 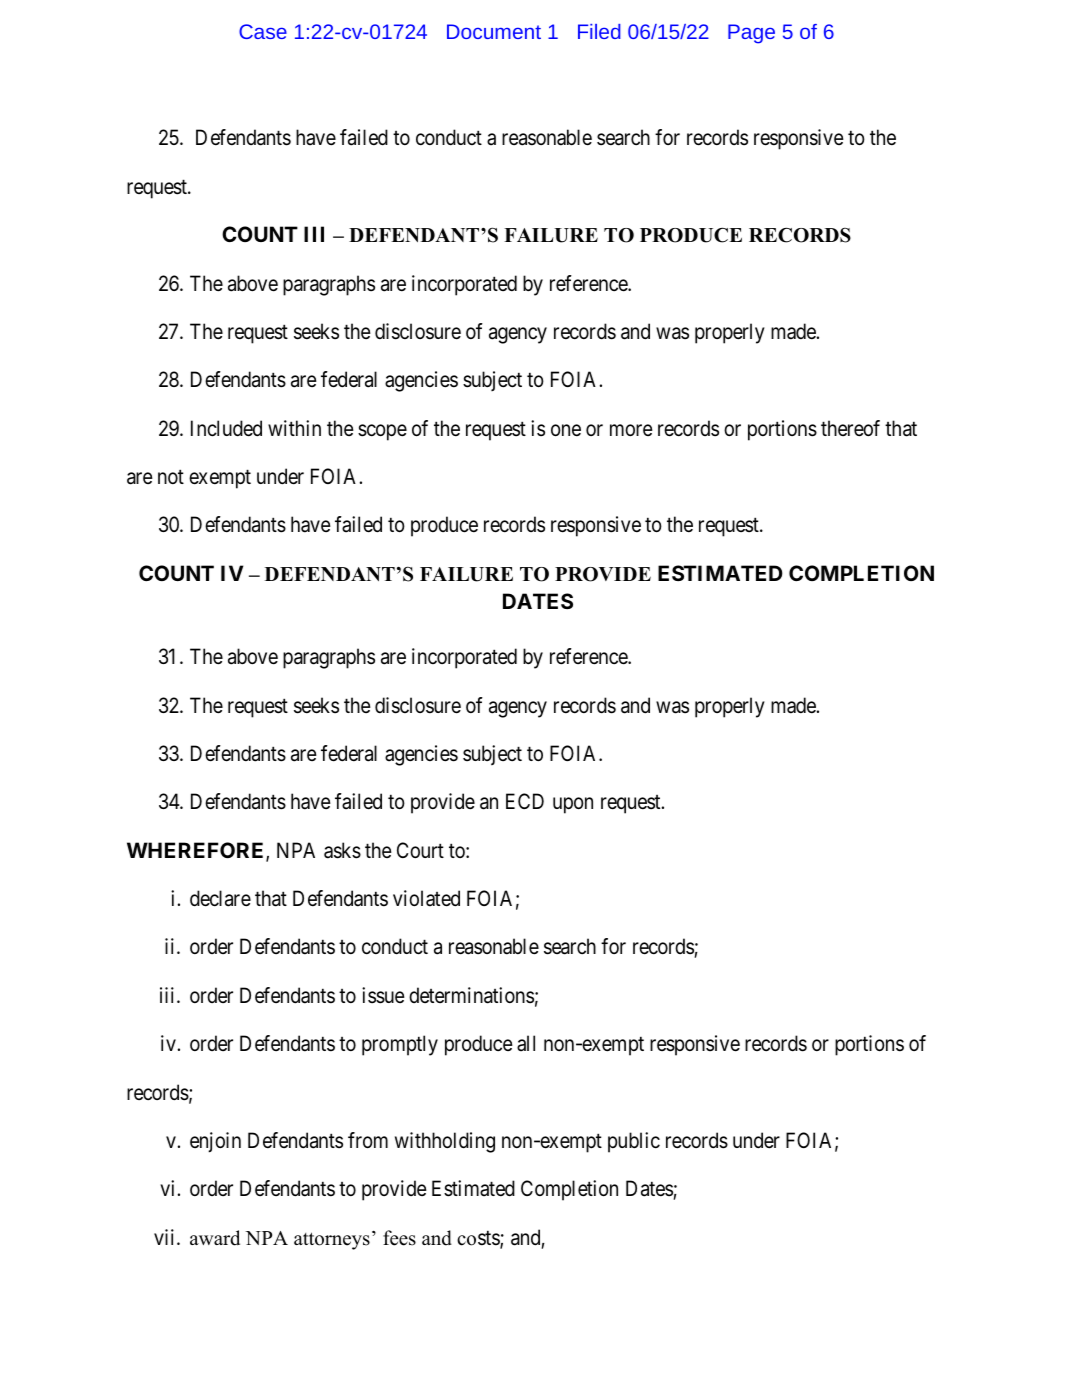 I want to click on ECD, so click(x=525, y=801).
